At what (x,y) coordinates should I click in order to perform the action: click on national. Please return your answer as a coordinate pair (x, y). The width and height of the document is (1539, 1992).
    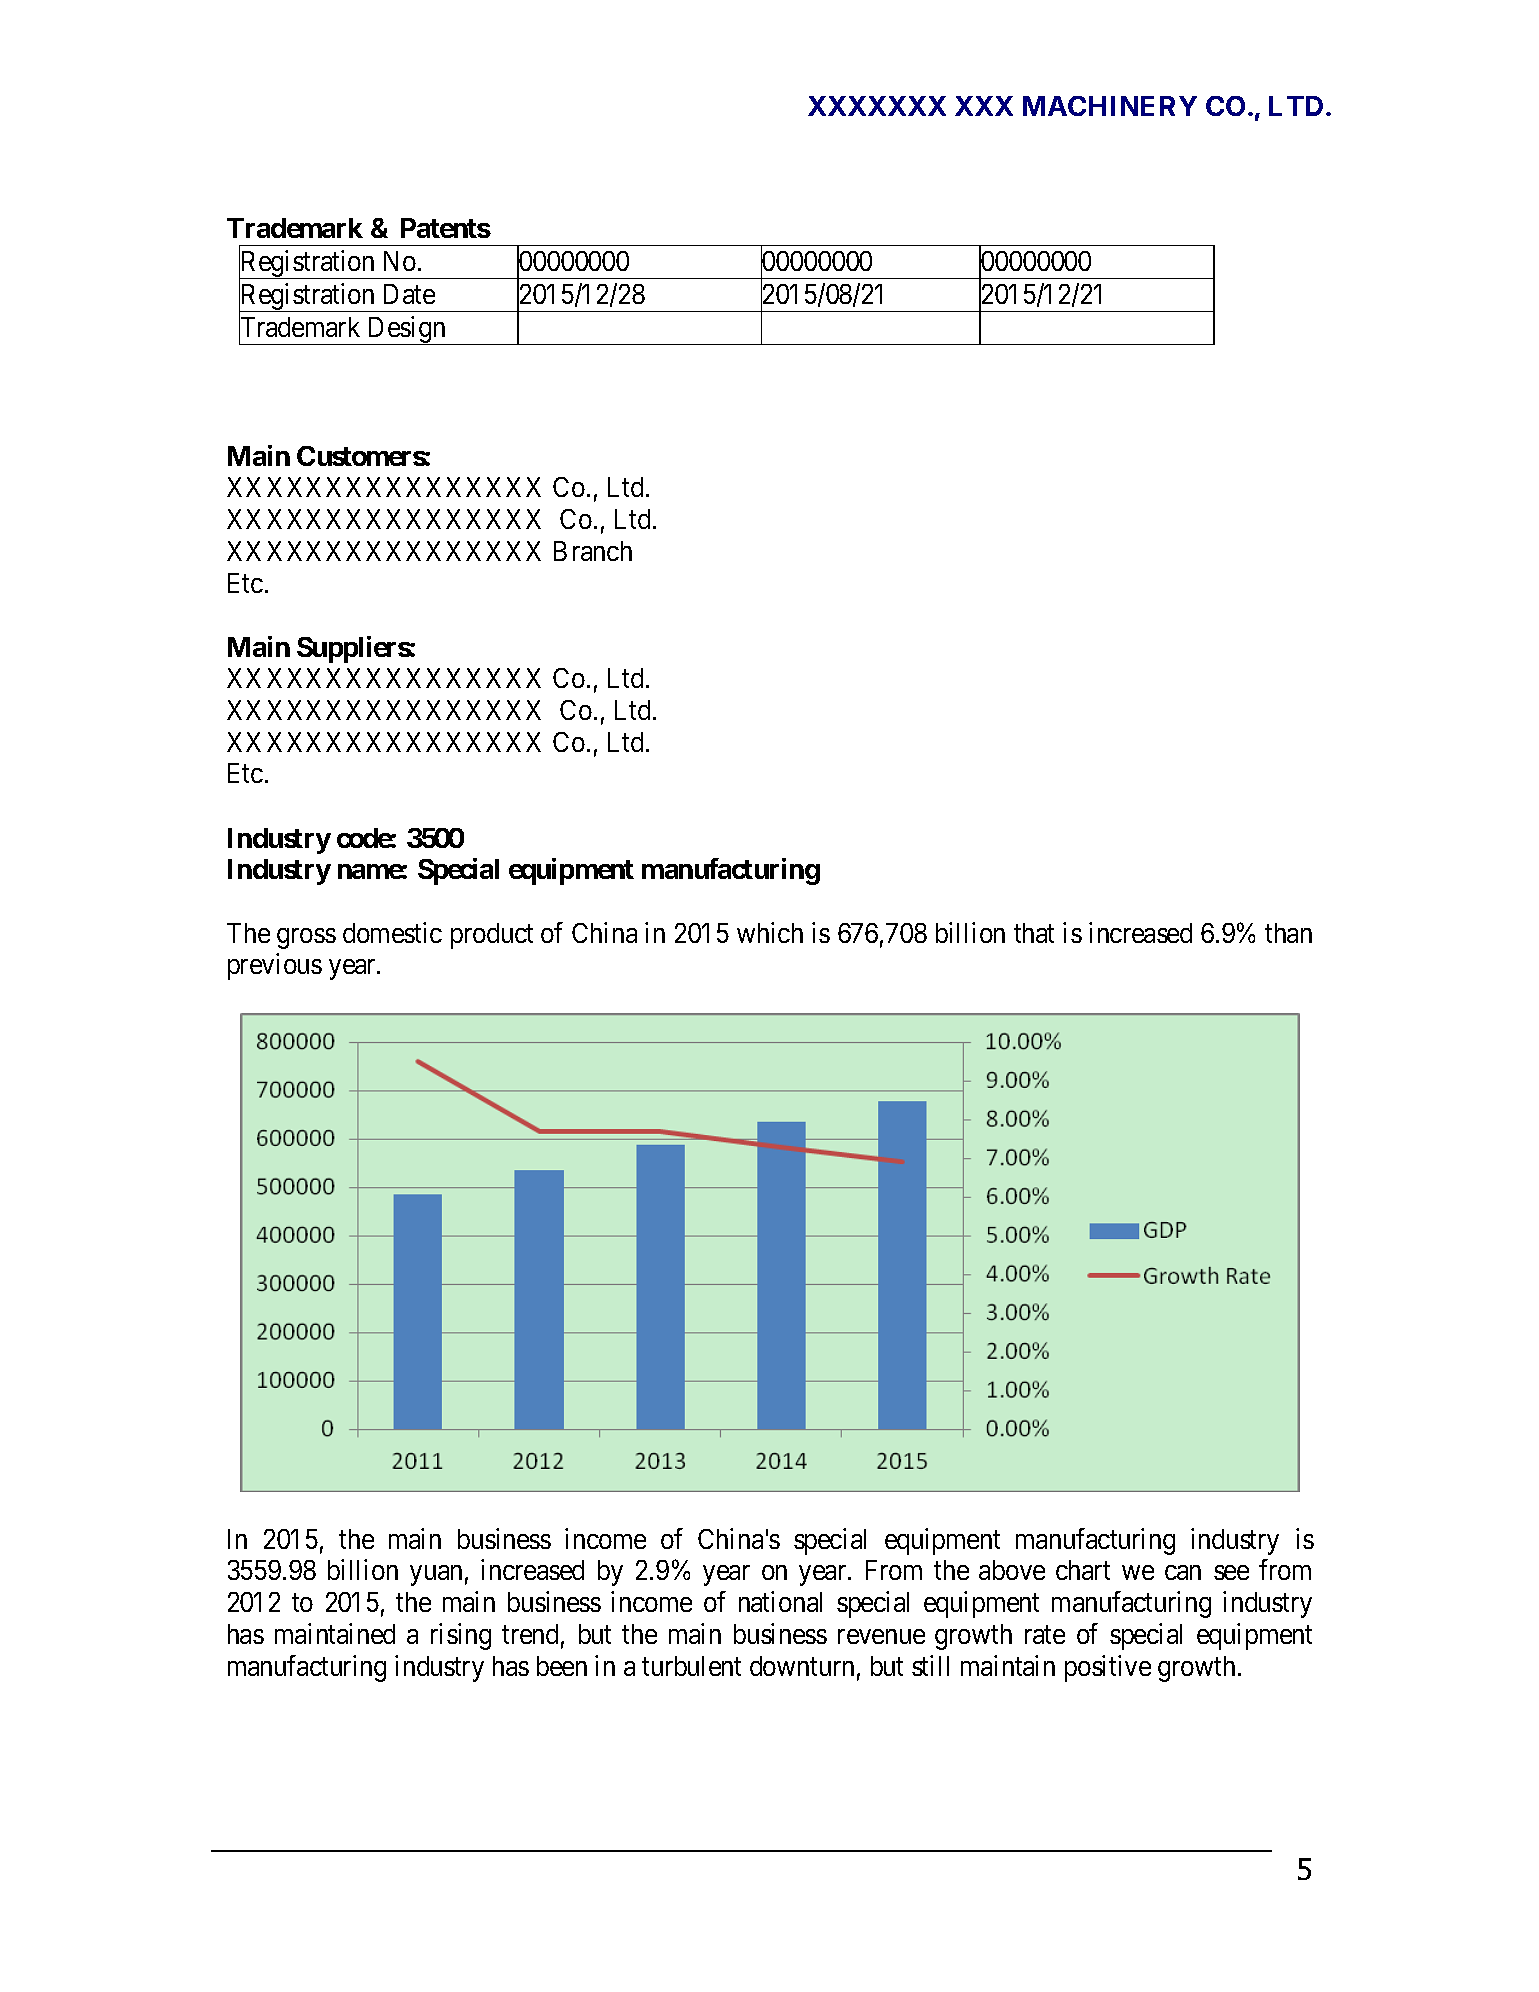
    Looking at the image, I should click on (780, 1601).
